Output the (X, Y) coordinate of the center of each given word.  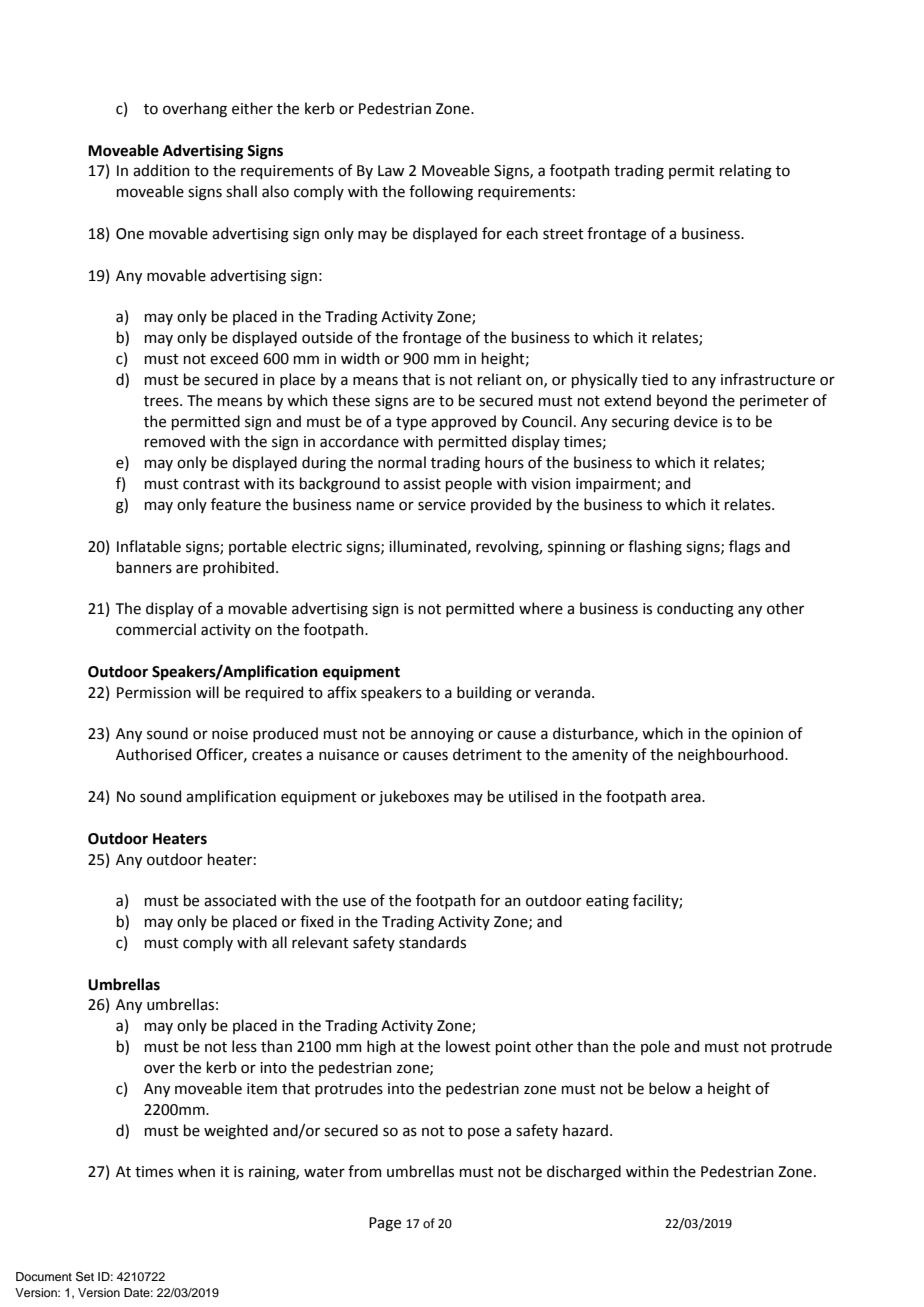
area (687, 798)
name (375, 506)
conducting (695, 610)
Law (391, 171)
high (381, 1048)
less (244, 1046)
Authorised (153, 754)
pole (655, 1047)
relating (746, 172)
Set (85, 1277)
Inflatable (149, 546)
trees (162, 401)
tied (655, 379)
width (360, 358)
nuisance (349, 755)
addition (161, 170)
